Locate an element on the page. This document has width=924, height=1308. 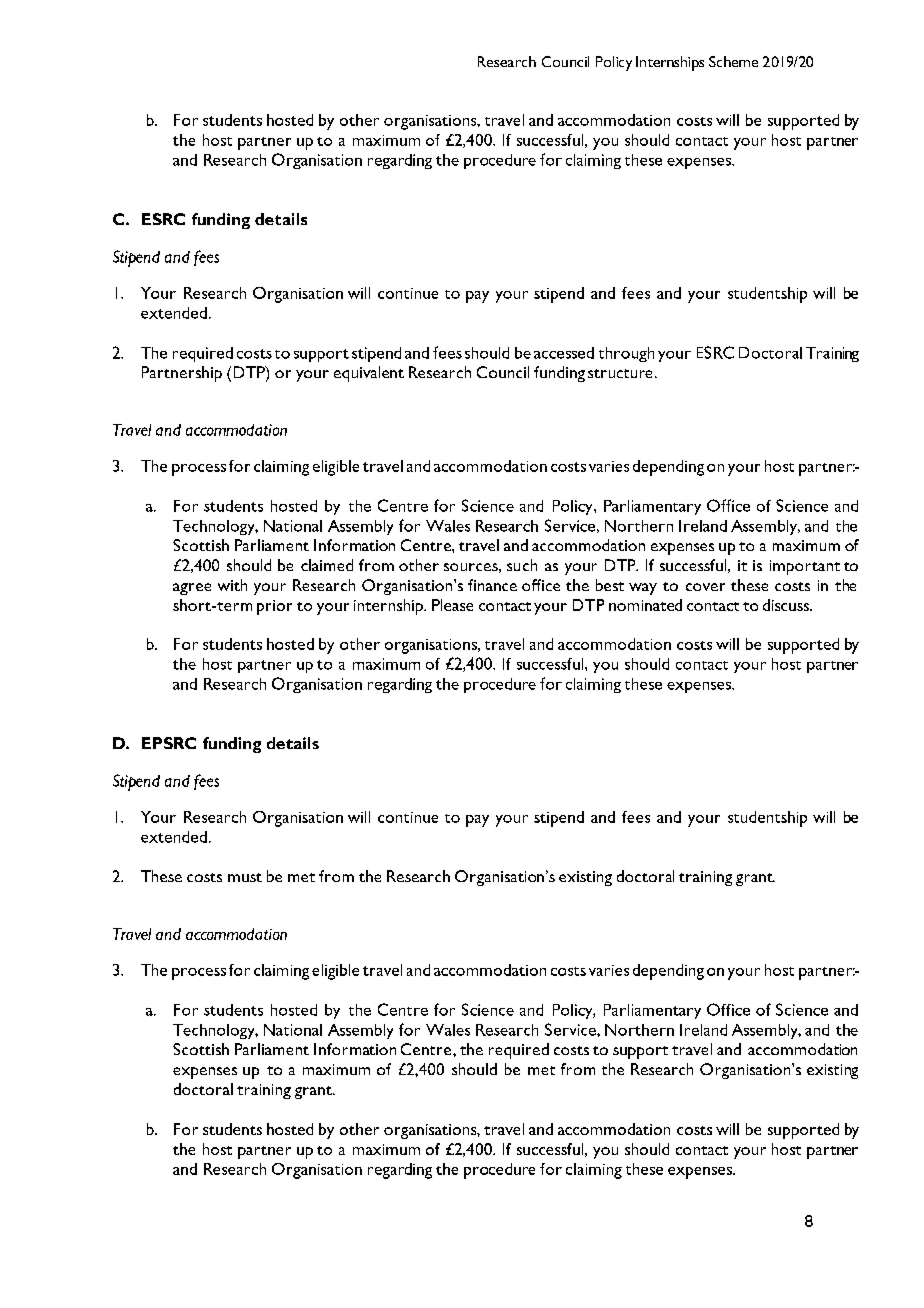
structure is located at coordinates (620, 373).
